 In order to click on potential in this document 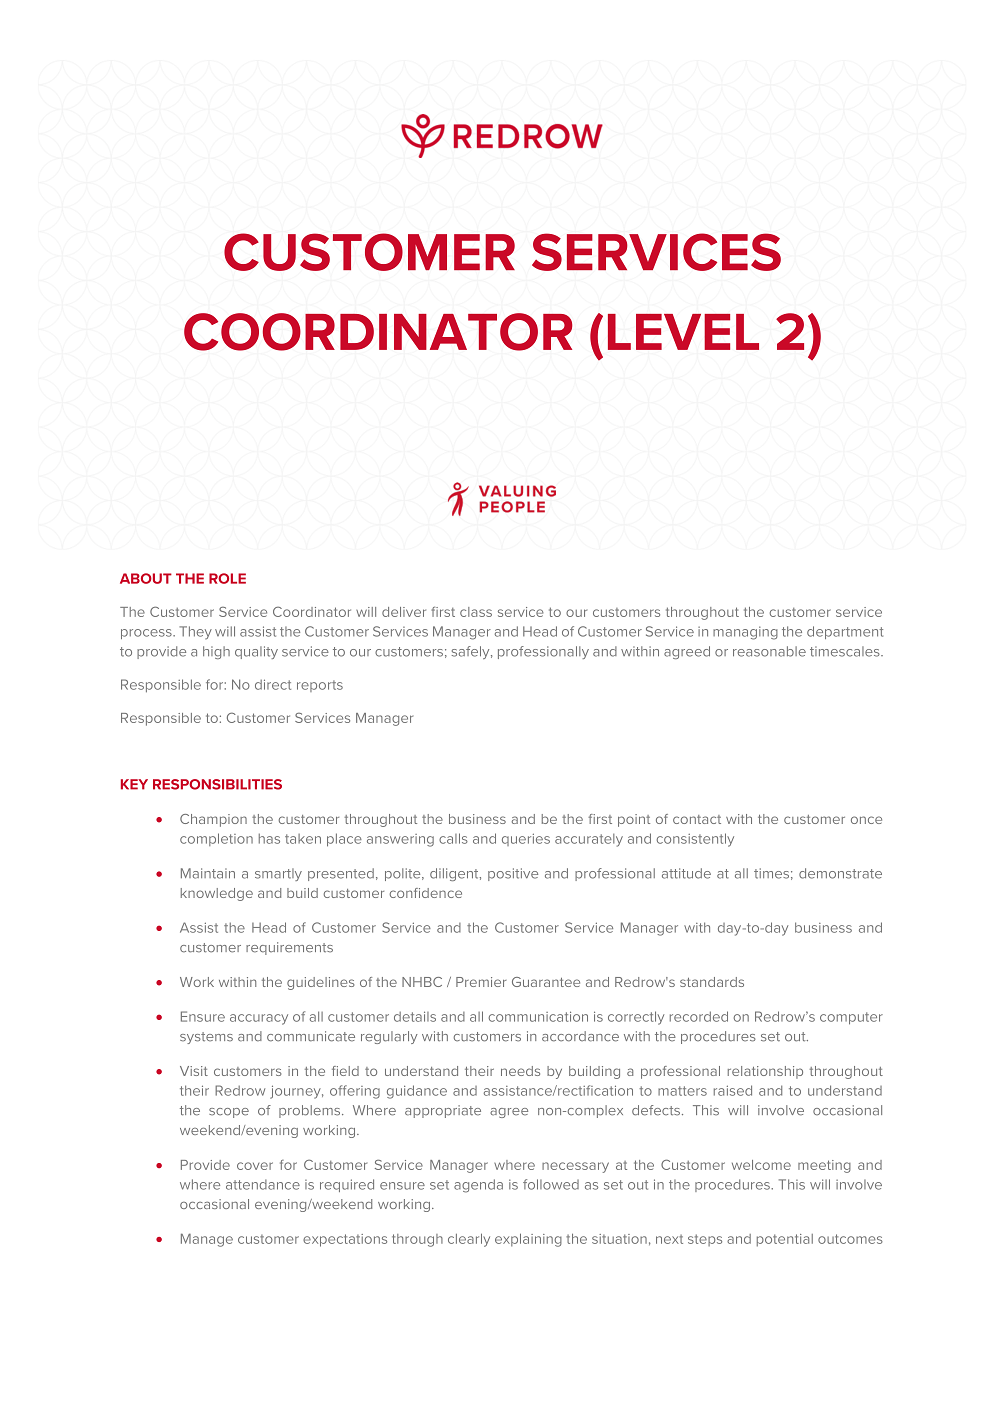, I will do `click(785, 1240)`.
